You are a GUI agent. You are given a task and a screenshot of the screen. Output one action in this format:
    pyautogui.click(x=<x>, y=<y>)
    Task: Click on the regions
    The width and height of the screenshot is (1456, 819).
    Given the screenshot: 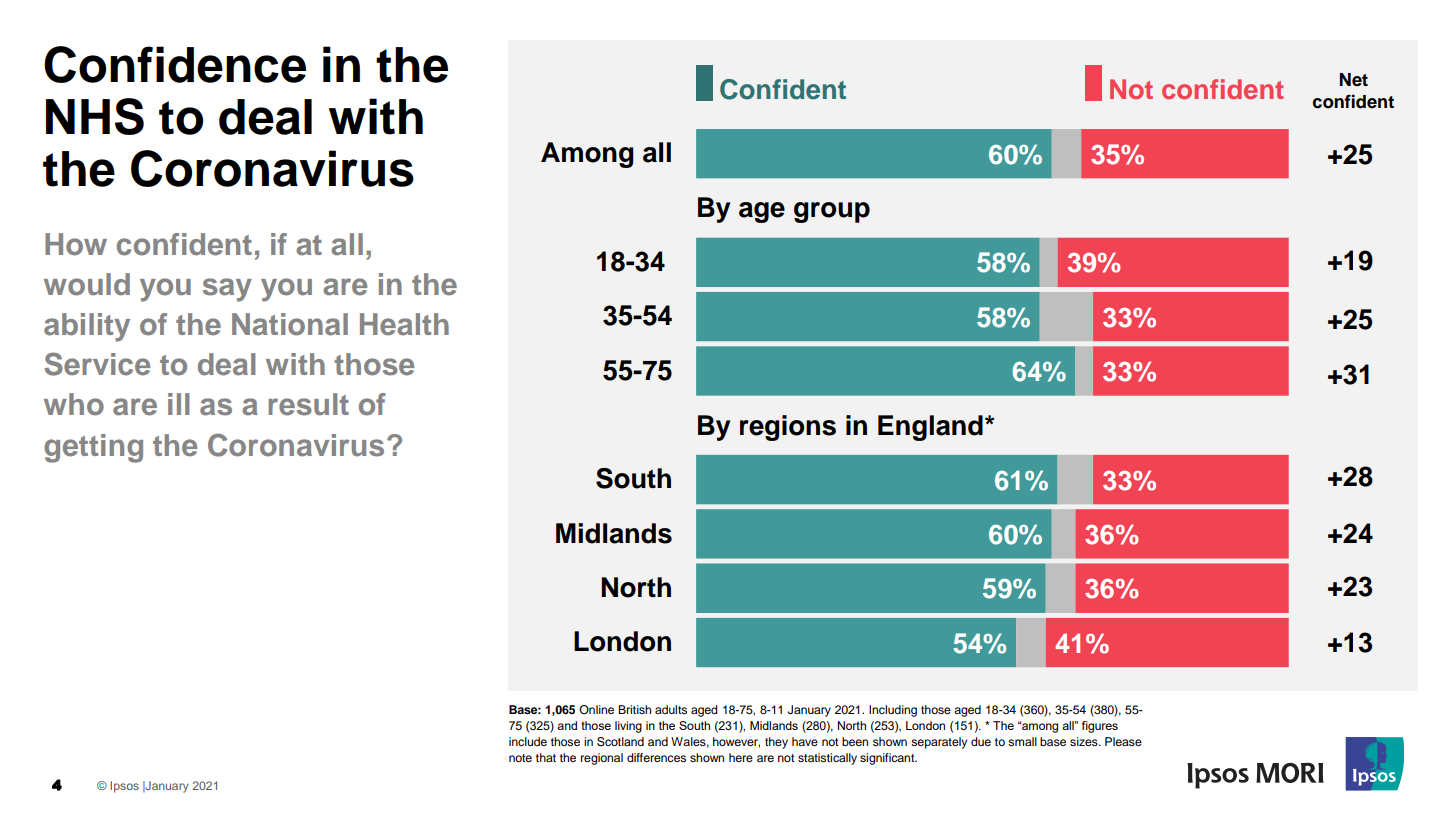 What is the action you would take?
    pyautogui.click(x=788, y=428)
